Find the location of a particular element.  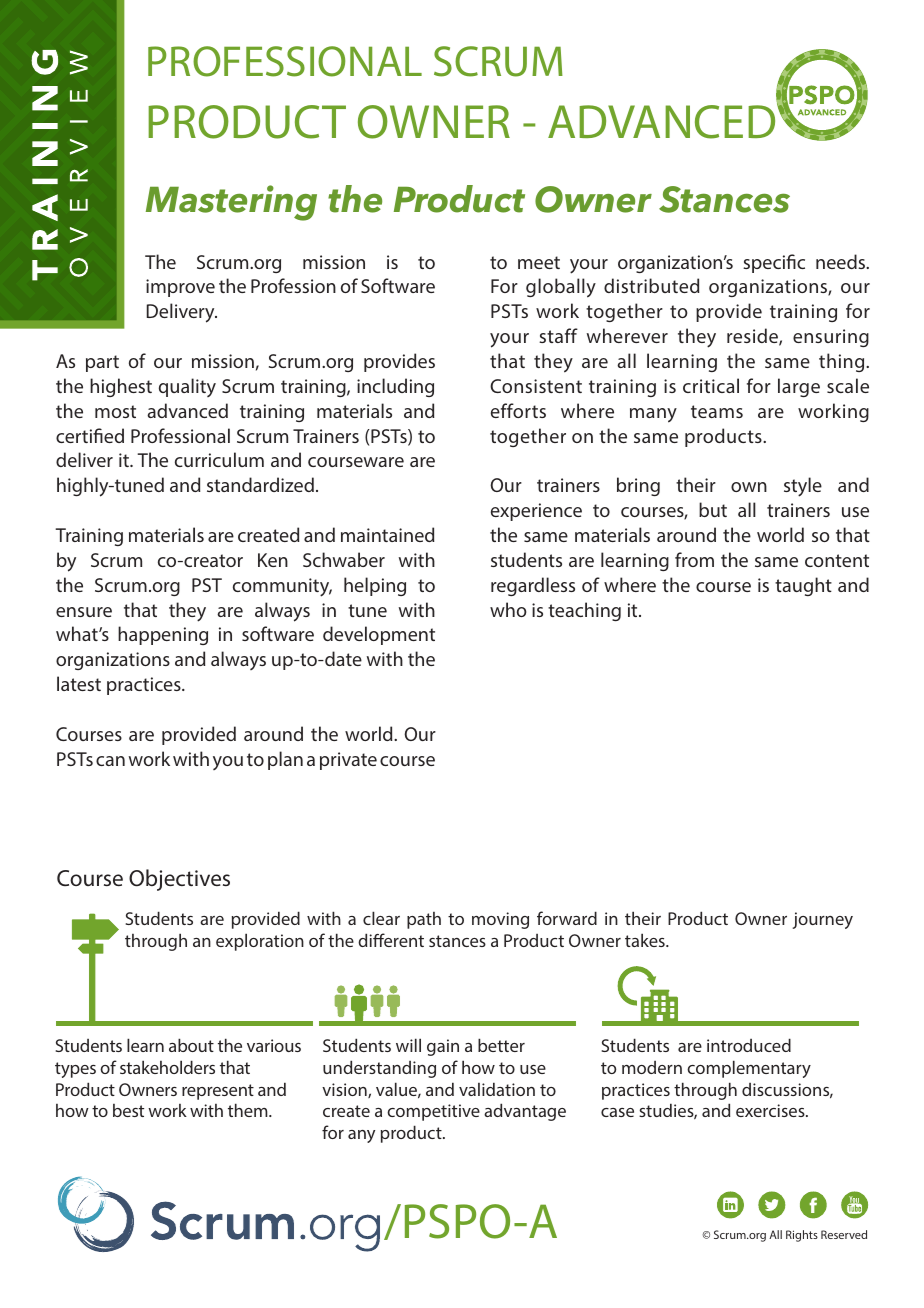

meet is located at coordinates (539, 262).
